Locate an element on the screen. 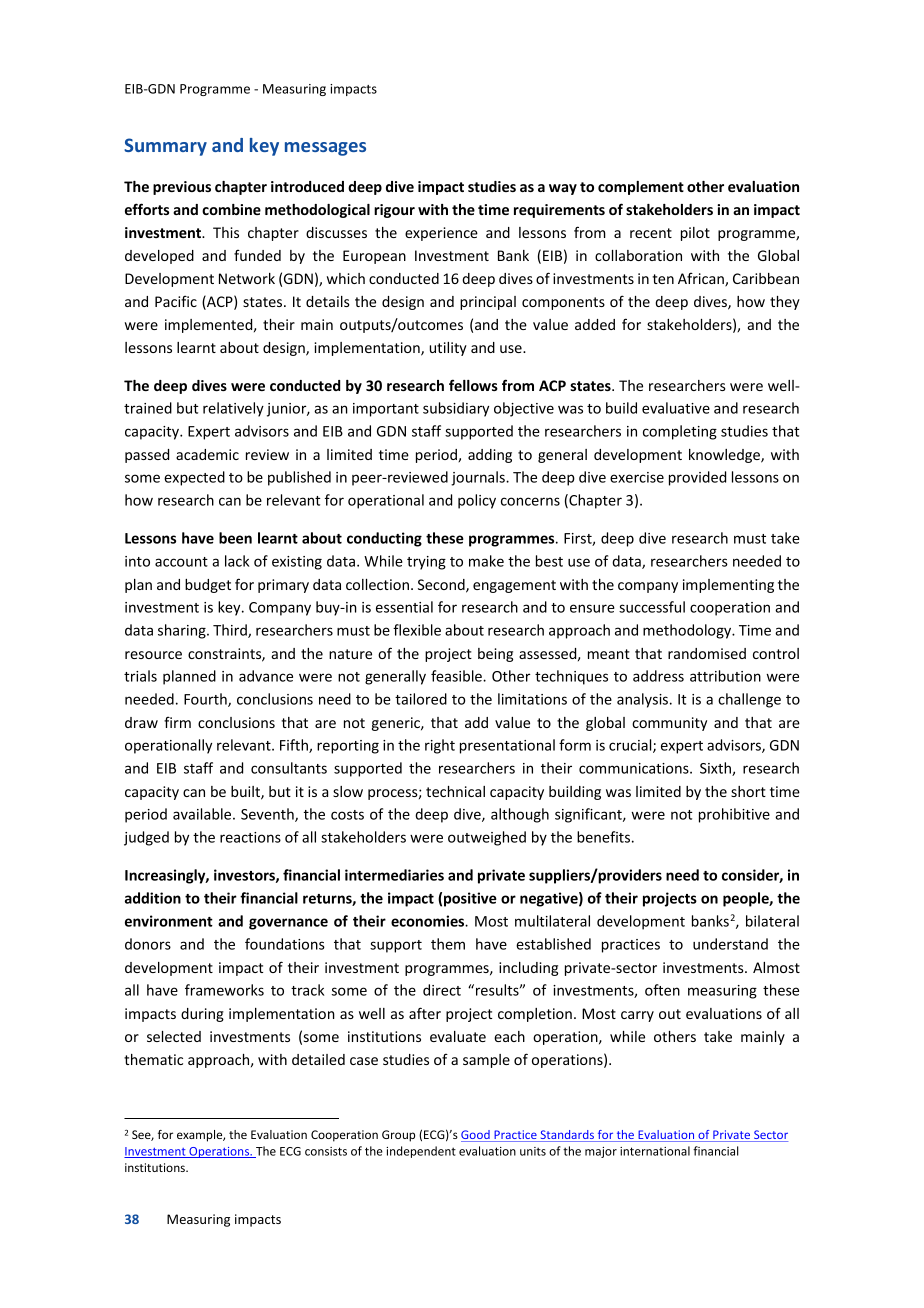 This screenshot has height=1308, width=924. technical is located at coordinates (455, 791).
